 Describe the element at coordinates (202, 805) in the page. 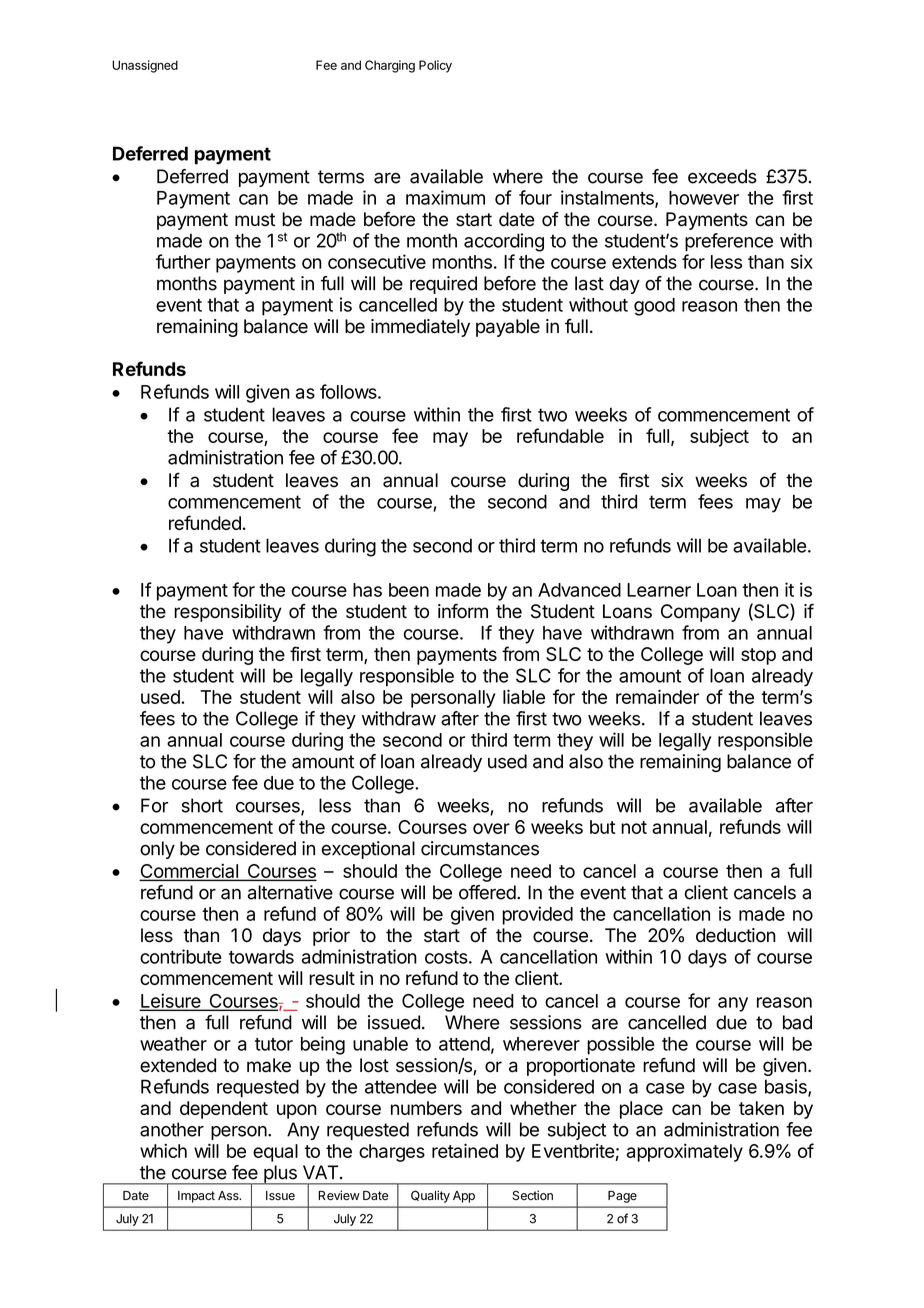

I see `short` at that location.
